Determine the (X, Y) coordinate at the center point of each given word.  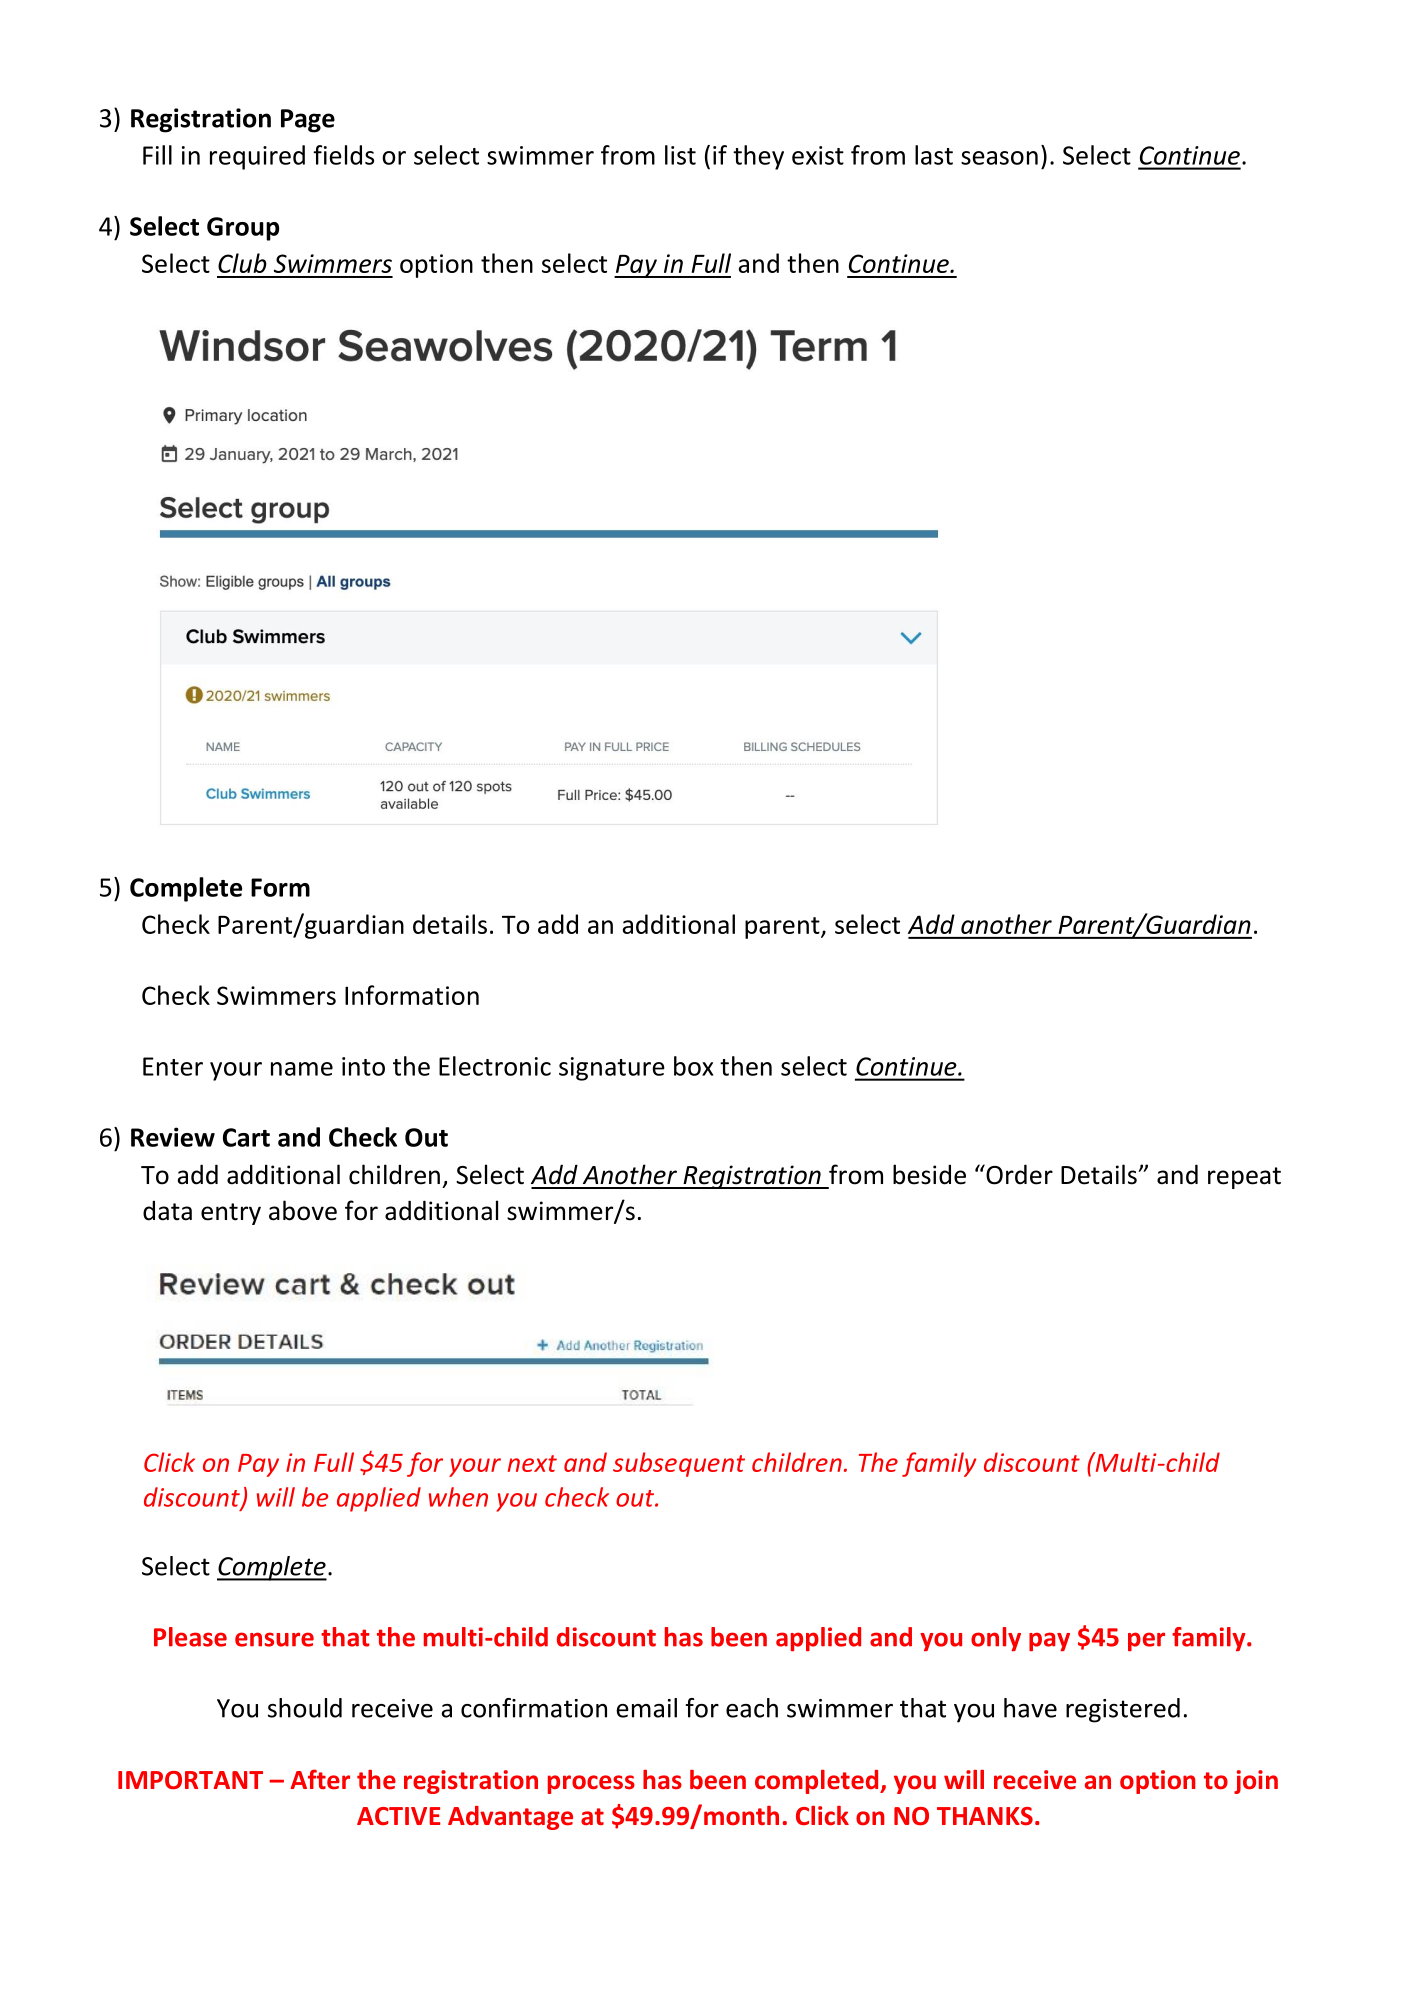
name (302, 1069)
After (320, 1779)
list (680, 155)
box (693, 1066)
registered (1123, 1710)
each (752, 1708)
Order (1018, 1174)
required (257, 157)
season (999, 158)
